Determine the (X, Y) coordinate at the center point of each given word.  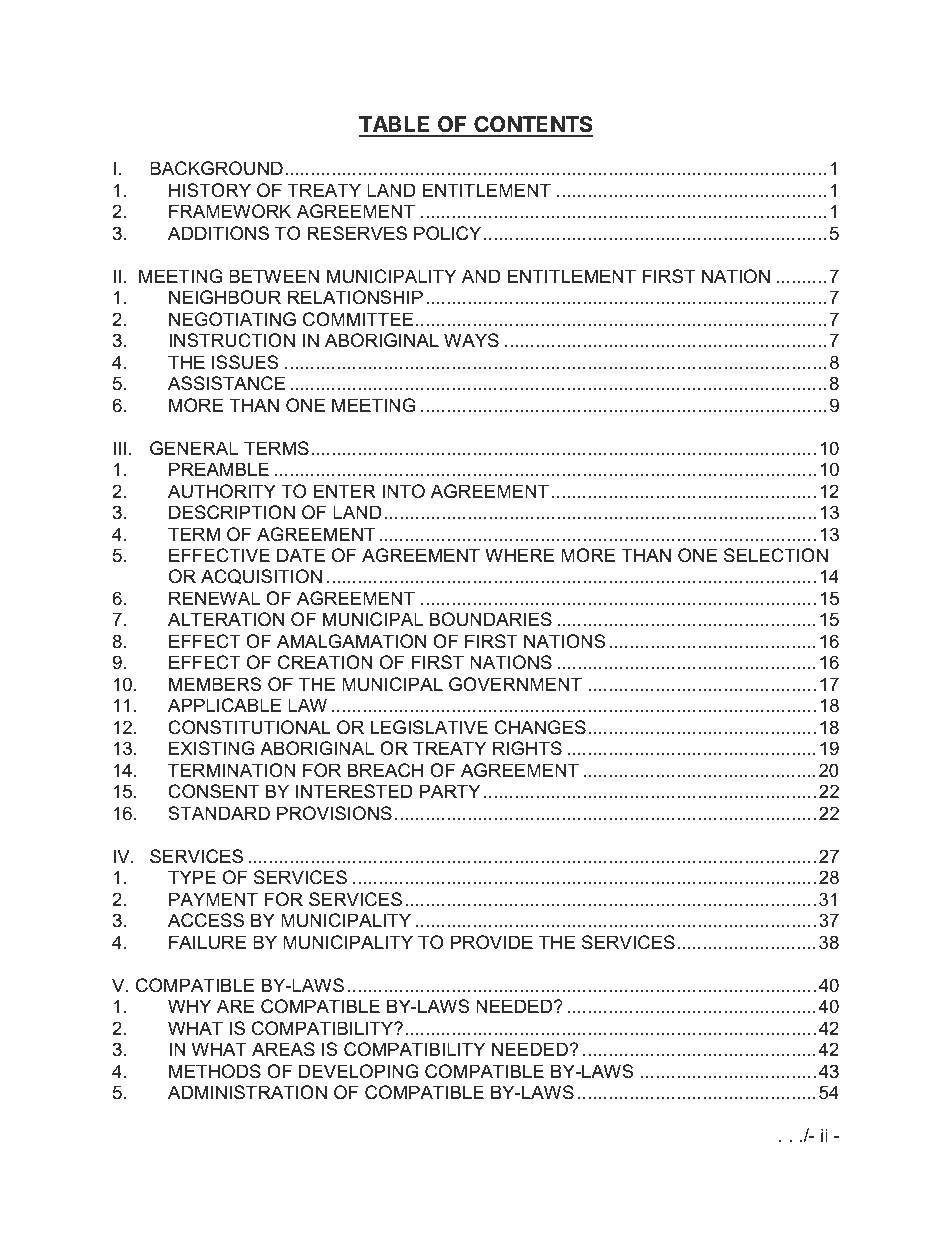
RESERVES (357, 233)
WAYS (471, 340)
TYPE (192, 877)
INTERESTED (354, 791)
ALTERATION (226, 619)
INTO (403, 491)
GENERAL (194, 448)
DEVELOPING (358, 1071)
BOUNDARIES (491, 619)
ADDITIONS (218, 233)
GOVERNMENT (515, 684)
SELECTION (776, 555)
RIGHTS (527, 748)
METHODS (215, 1071)
